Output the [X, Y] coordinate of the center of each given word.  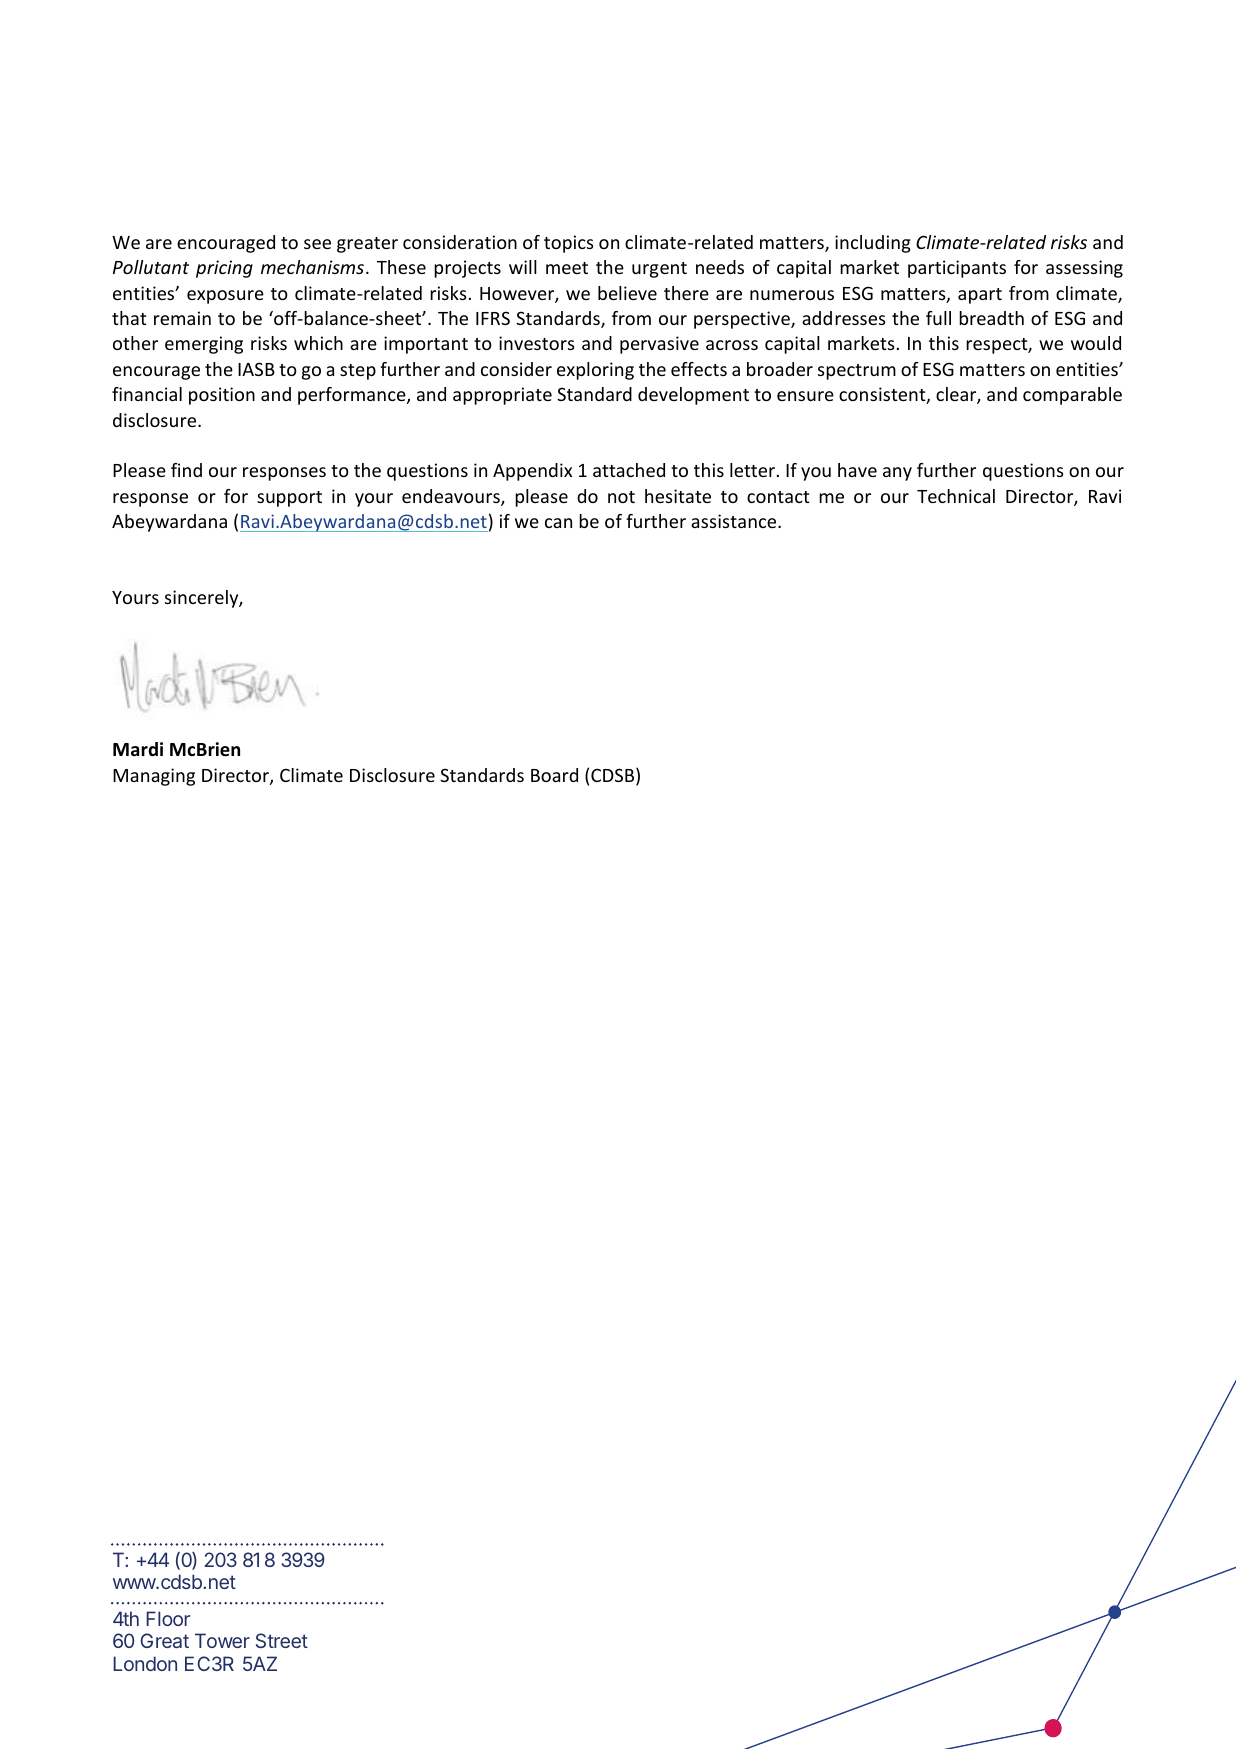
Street [282, 1640]
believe [627, 293]
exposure [225, 297]
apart [980, 296]
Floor [168, 1618]
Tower [222, 1640]
